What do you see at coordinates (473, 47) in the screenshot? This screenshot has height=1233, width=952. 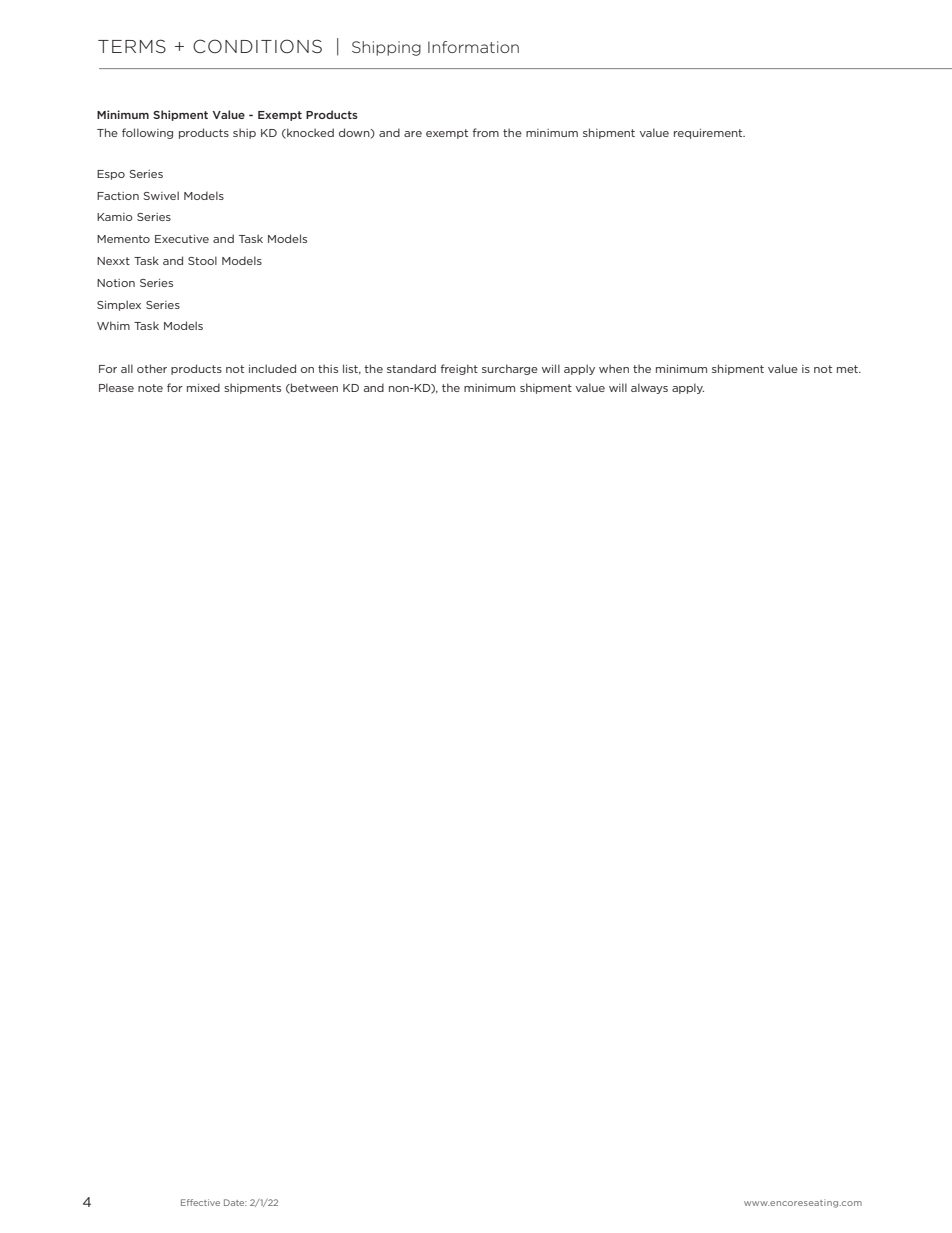 I see `Information` at bounding box center [473, 47].
